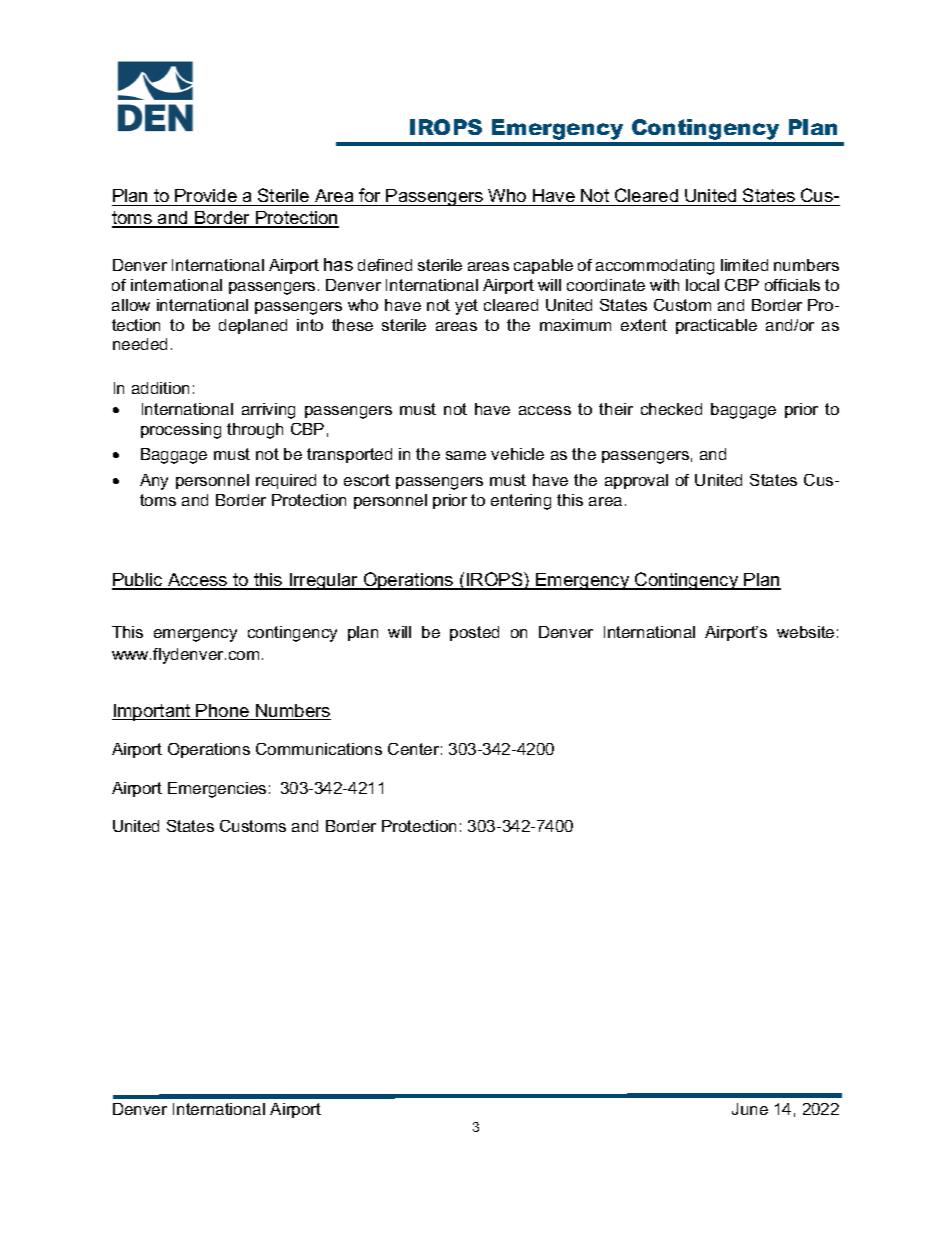  What do you see at coordinates (750, 1109) in the screenshot?
I see `June` at bounding box center [750, 1109].
